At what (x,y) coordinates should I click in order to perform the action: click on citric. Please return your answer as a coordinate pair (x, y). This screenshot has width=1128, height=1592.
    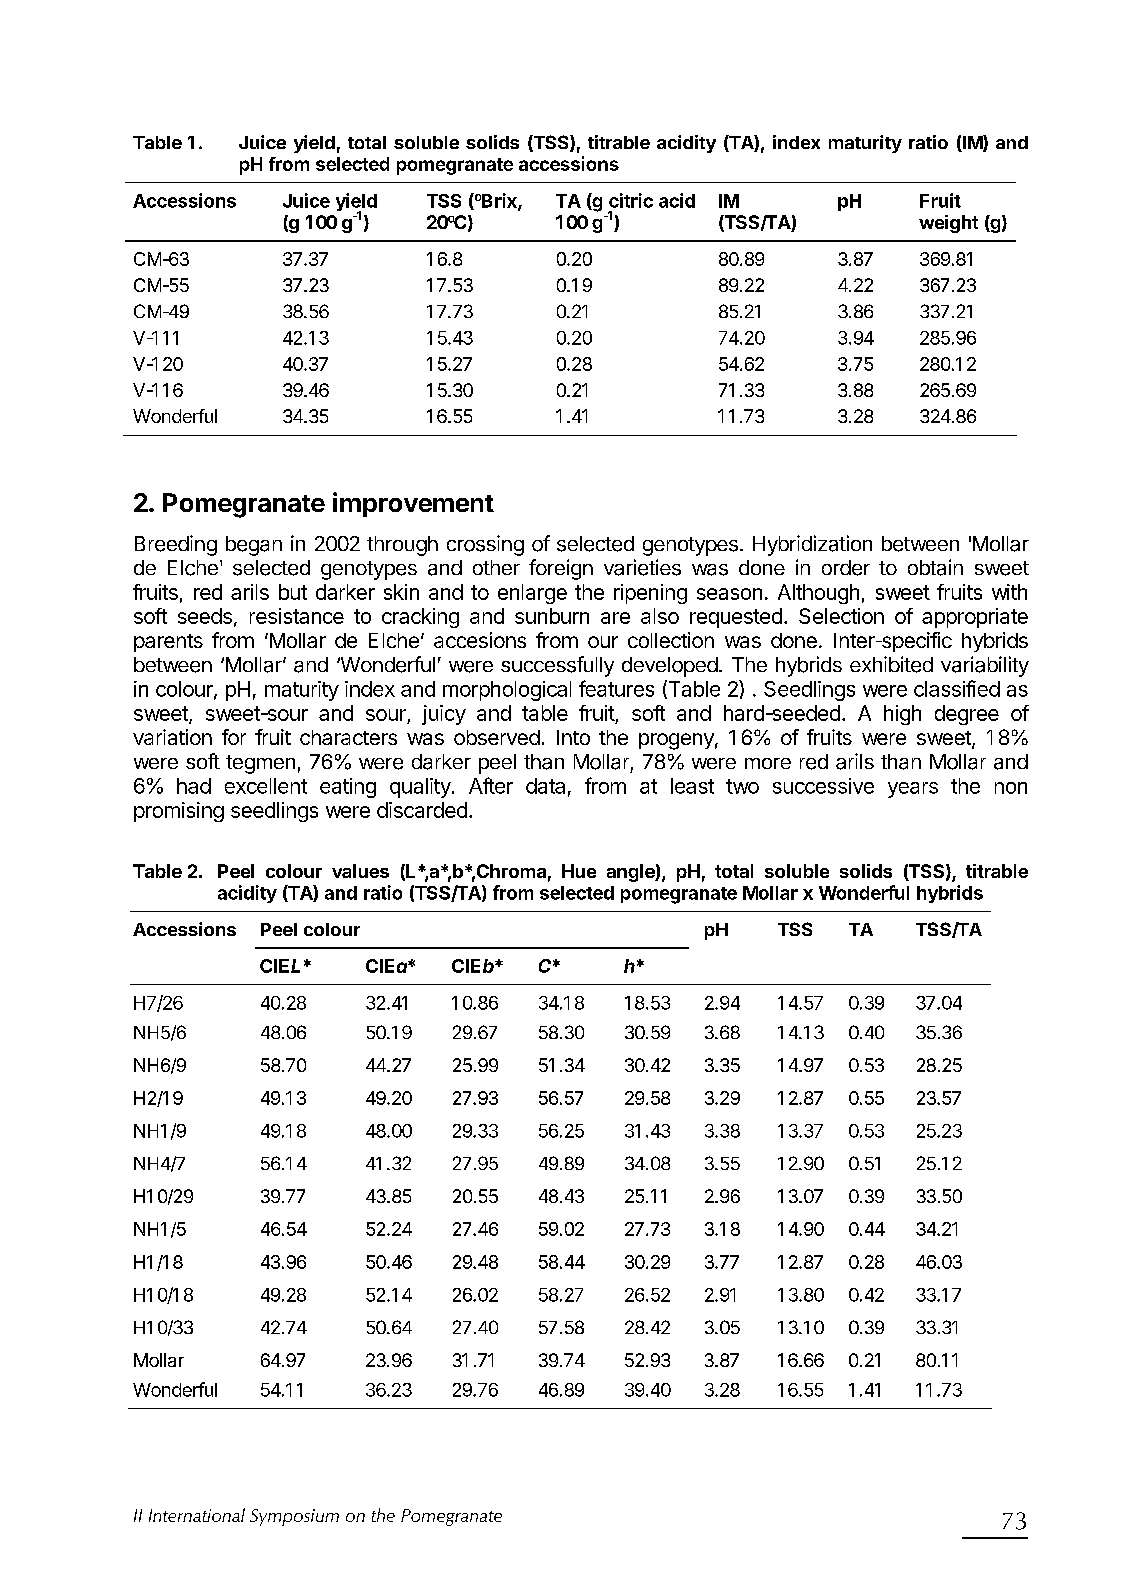
    Looking at the image, I should click on (631, 200).
